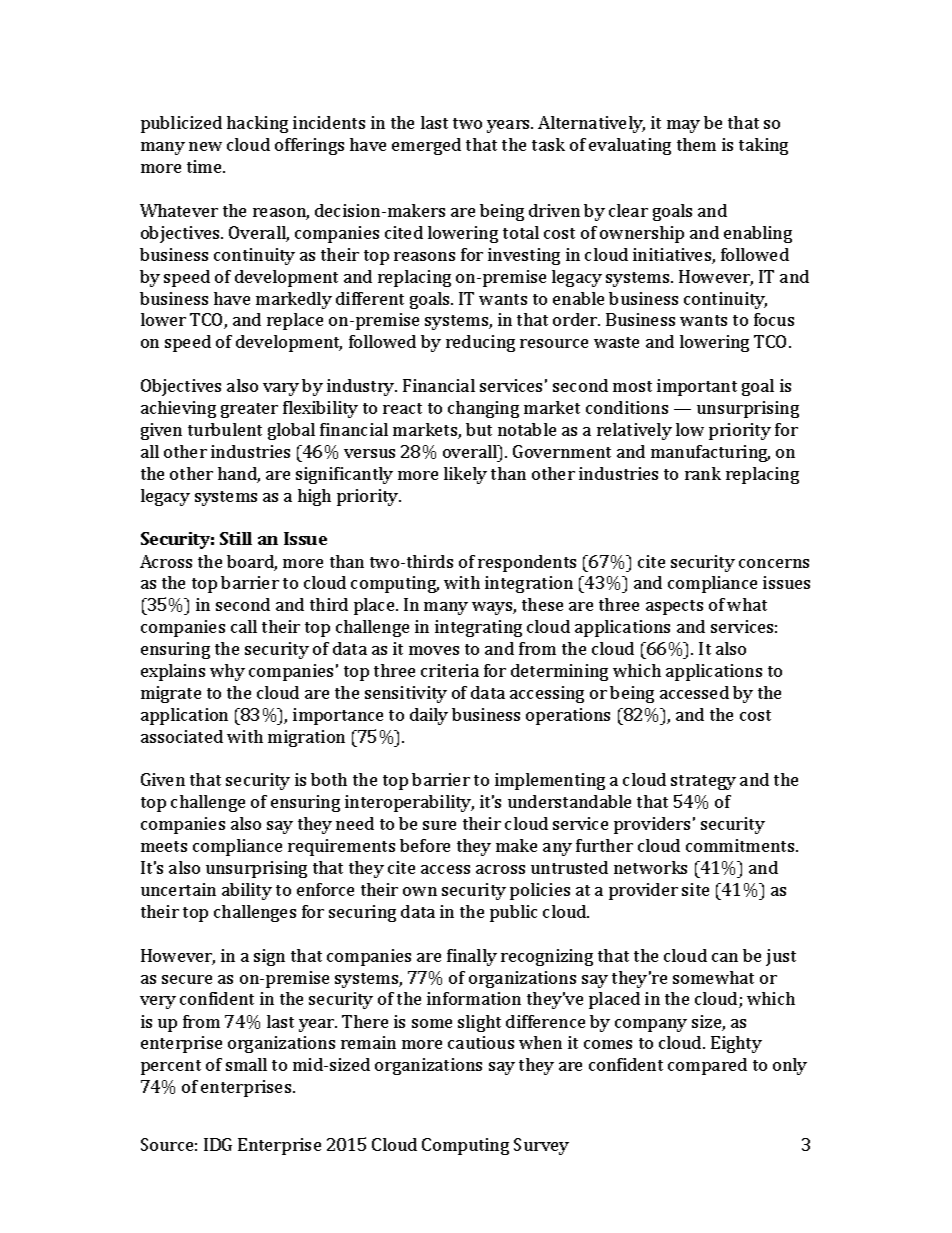 The image size is (952, 1233). What do you see at coordinates (478, 628) in the page?
I see `integrating` at bounding box center [478, 628].
